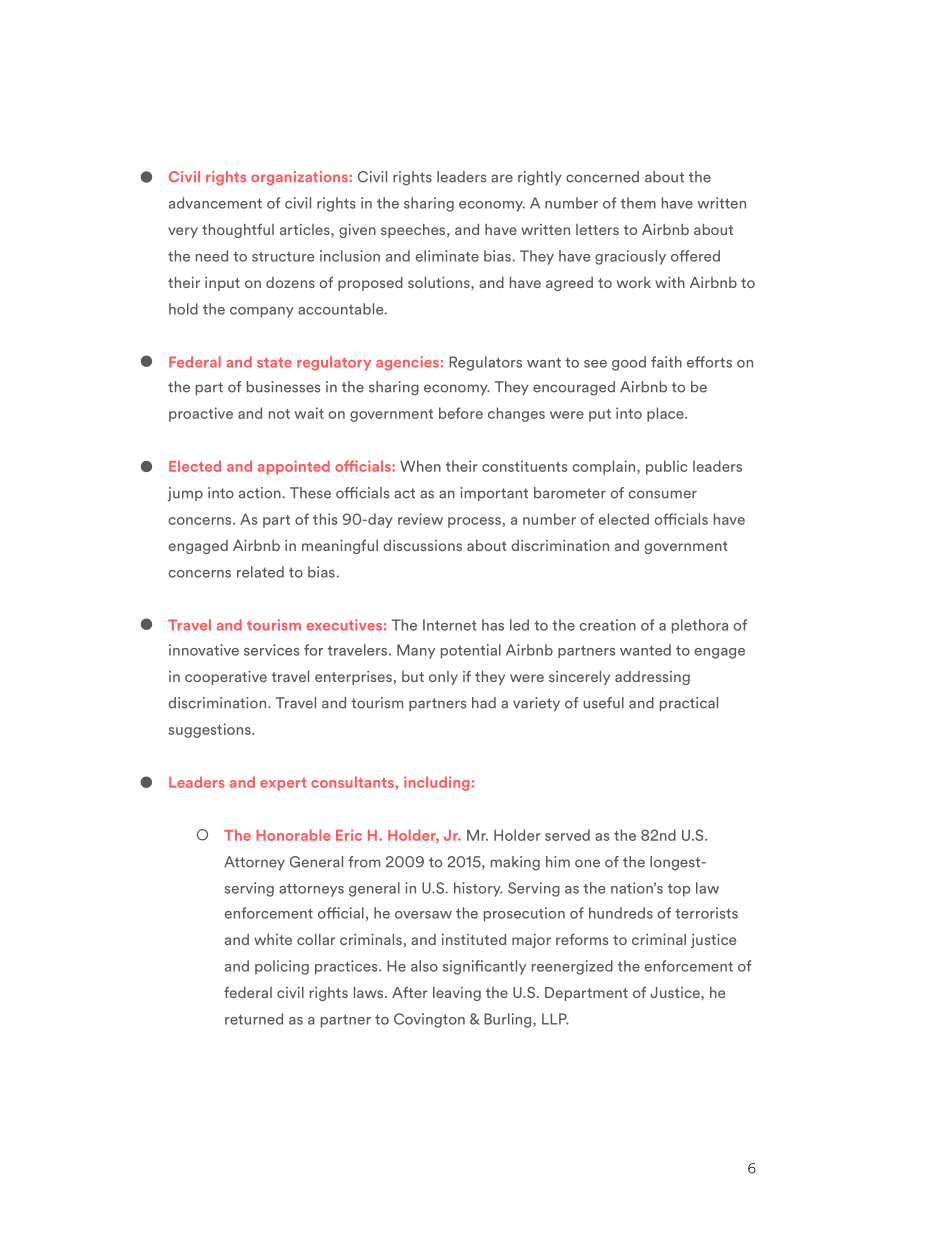  Describe the element at coordinates (652, 678) in the document. I see `addressing` at that location.
